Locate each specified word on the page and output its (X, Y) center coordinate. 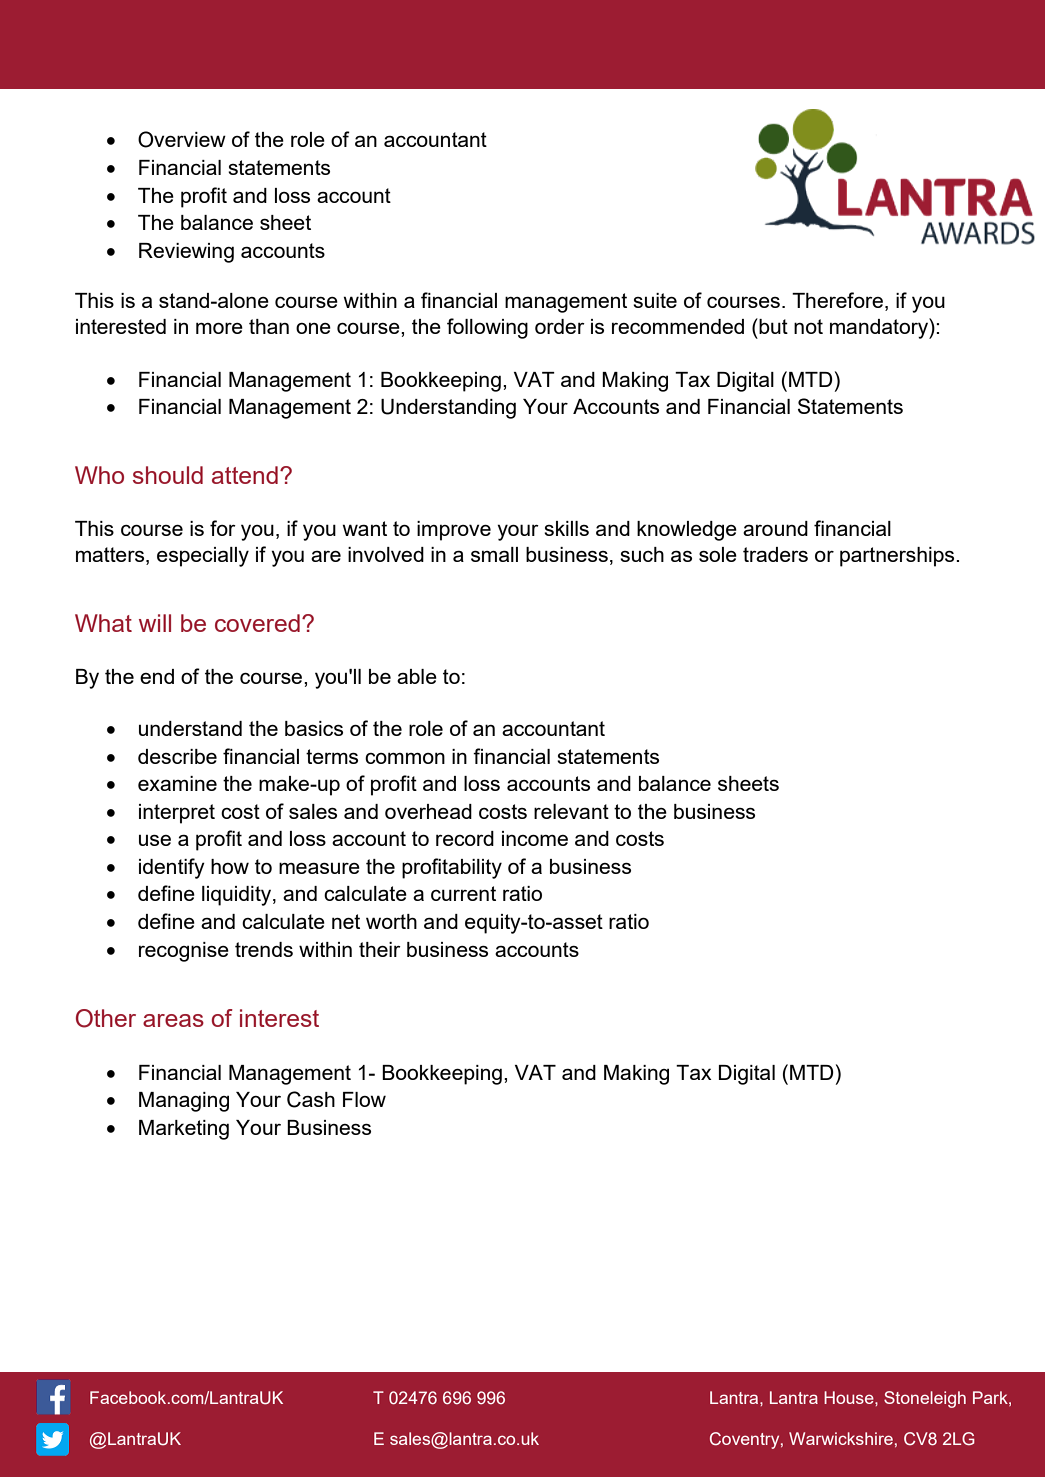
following (487, 328)
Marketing (184, 1130)
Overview (182, 139)
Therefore (837, 300)
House (850, 1397)
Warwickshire (841, 1438)
